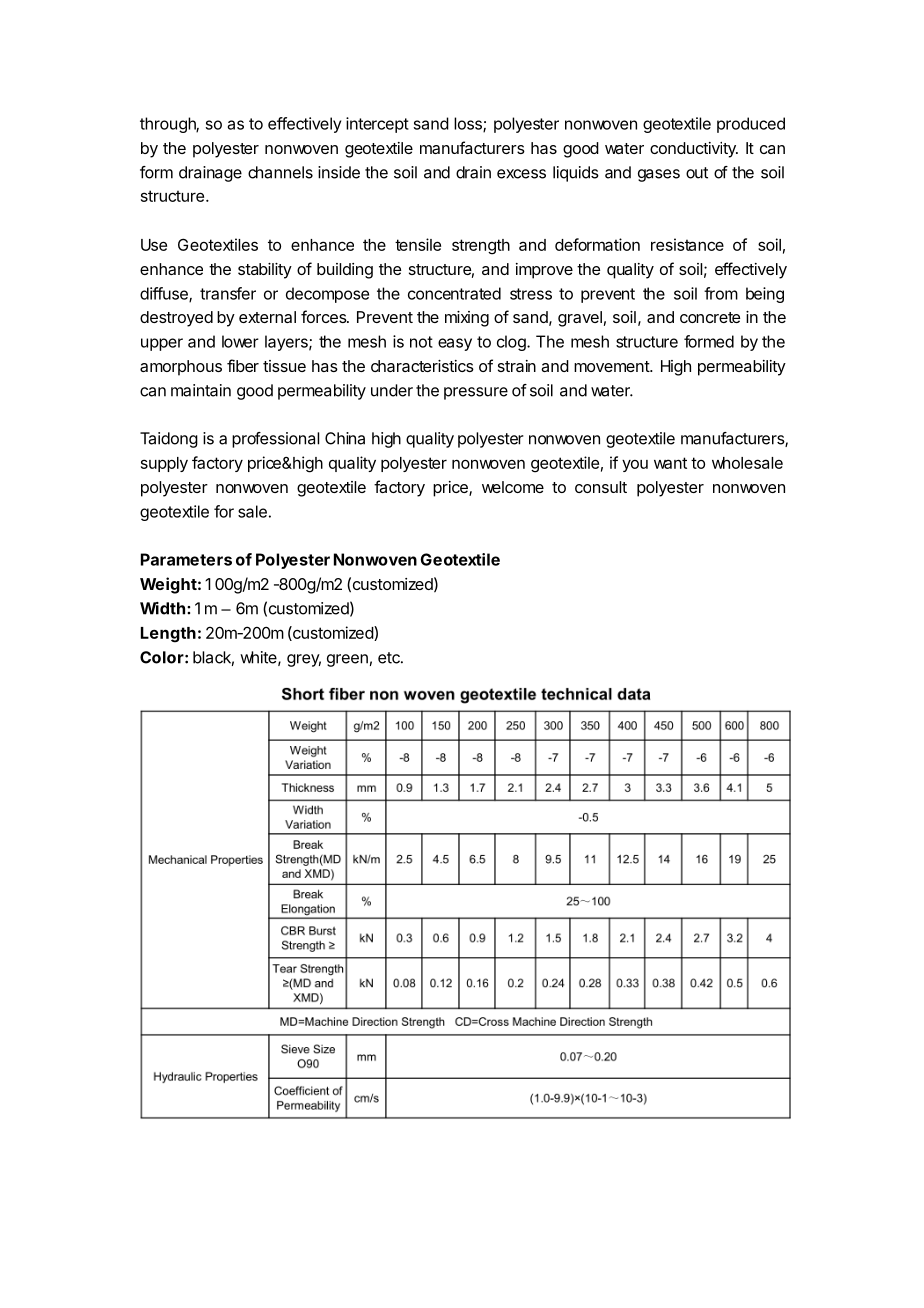 The image size is (924, 1308). What do you see at coordinates (612, 366) in the image?
I see `movement` at bounding box center [612, 366].
